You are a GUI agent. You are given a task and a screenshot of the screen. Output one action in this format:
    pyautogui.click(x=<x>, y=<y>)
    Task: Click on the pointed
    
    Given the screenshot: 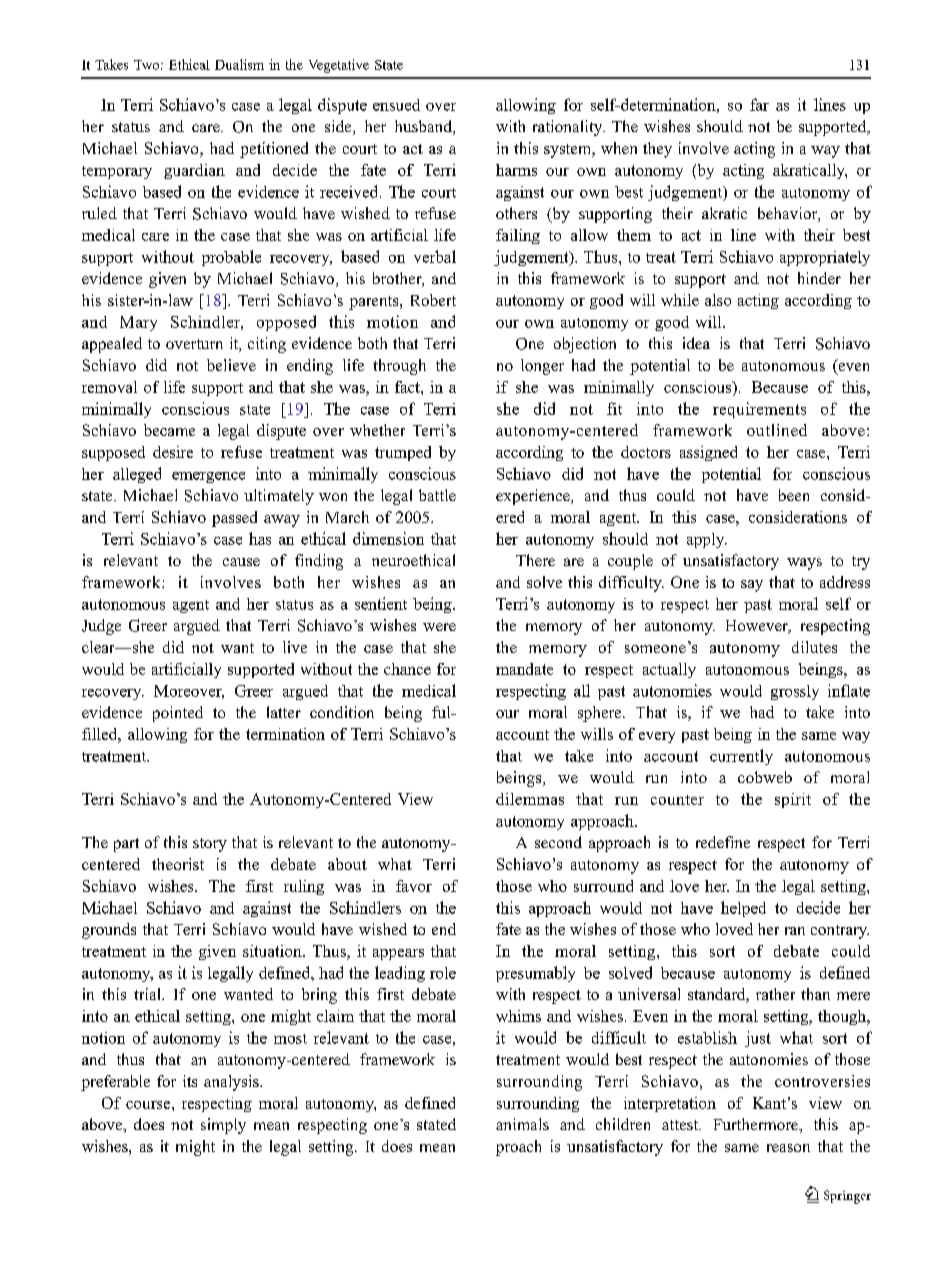 What is the action you would take?
    pyautogui.click(x=178, y=714)
